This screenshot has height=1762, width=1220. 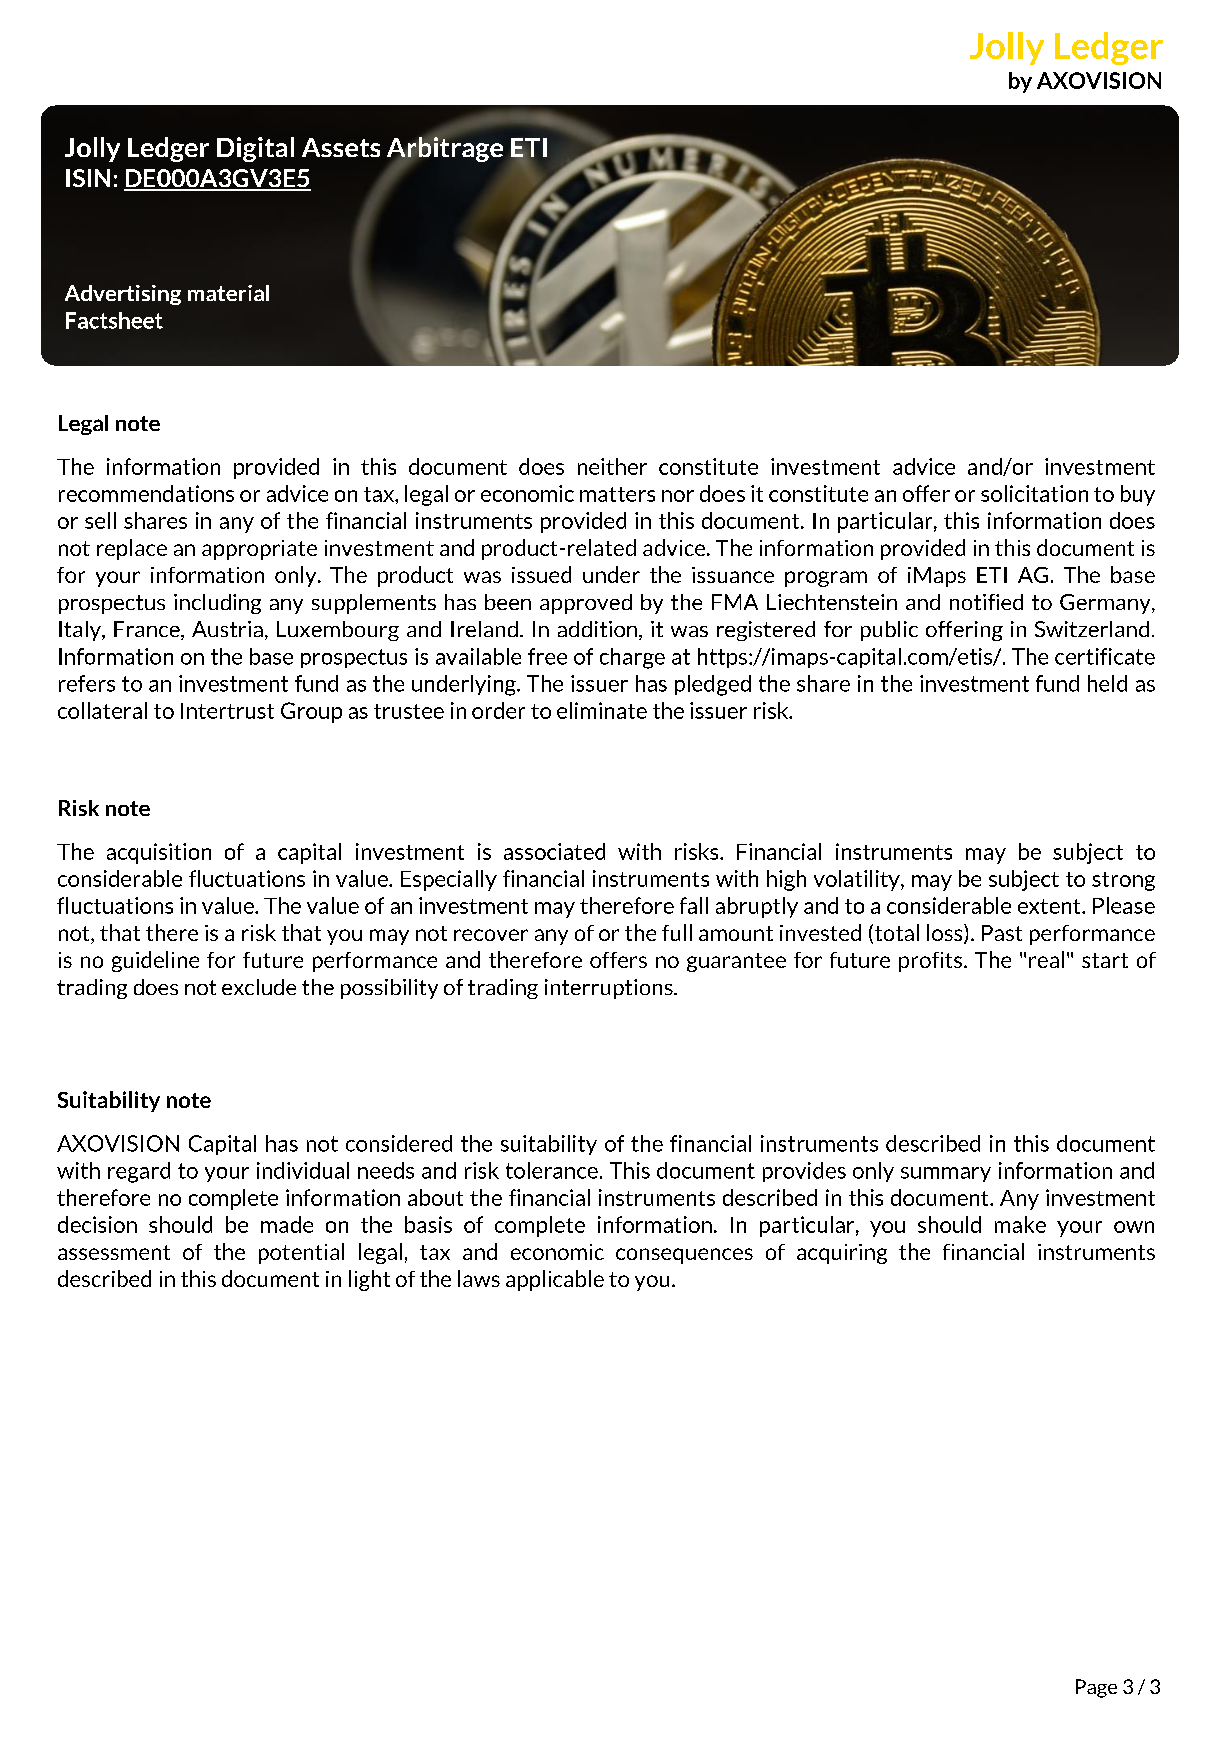 I want to click on Page, so click(x=1096, y=1688).
